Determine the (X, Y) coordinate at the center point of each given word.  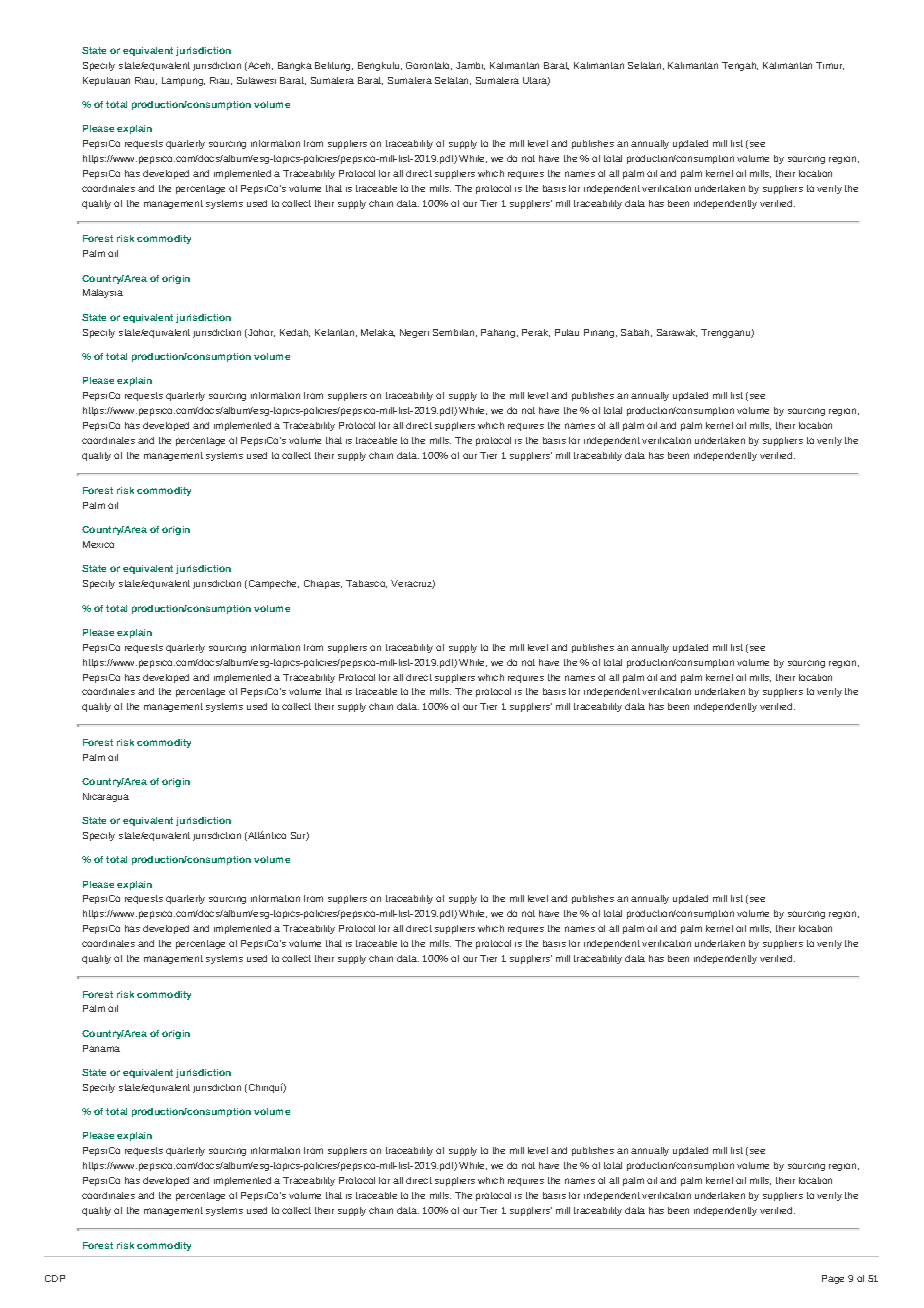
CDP (55, 1278)
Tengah (740, 66)
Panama (101, 1048)
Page (833, 1279)
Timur (830, 66)
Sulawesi (256, 80)
